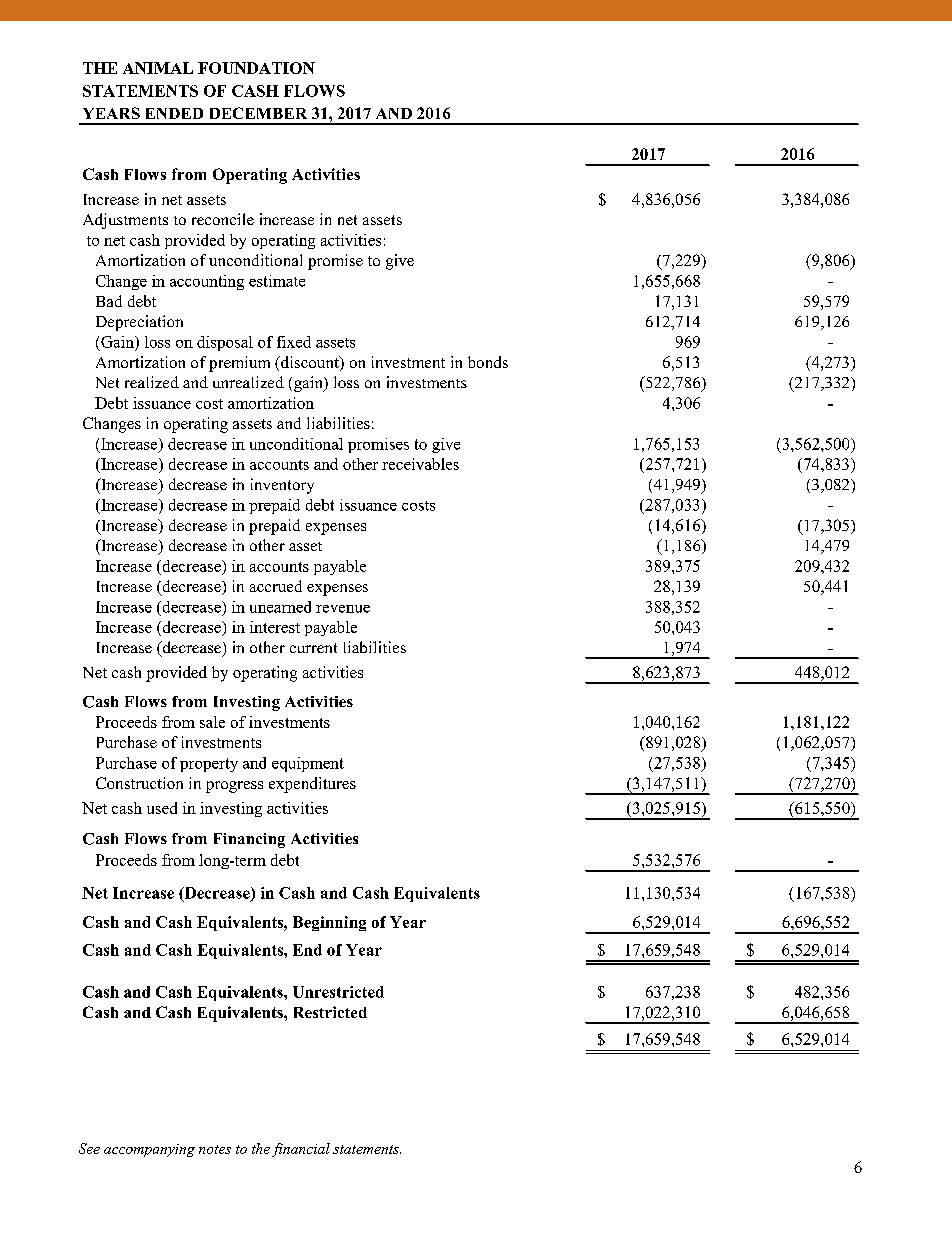  Describe the element at coordinates (149, 1150) in the image. I see `accompanying` at that location.
